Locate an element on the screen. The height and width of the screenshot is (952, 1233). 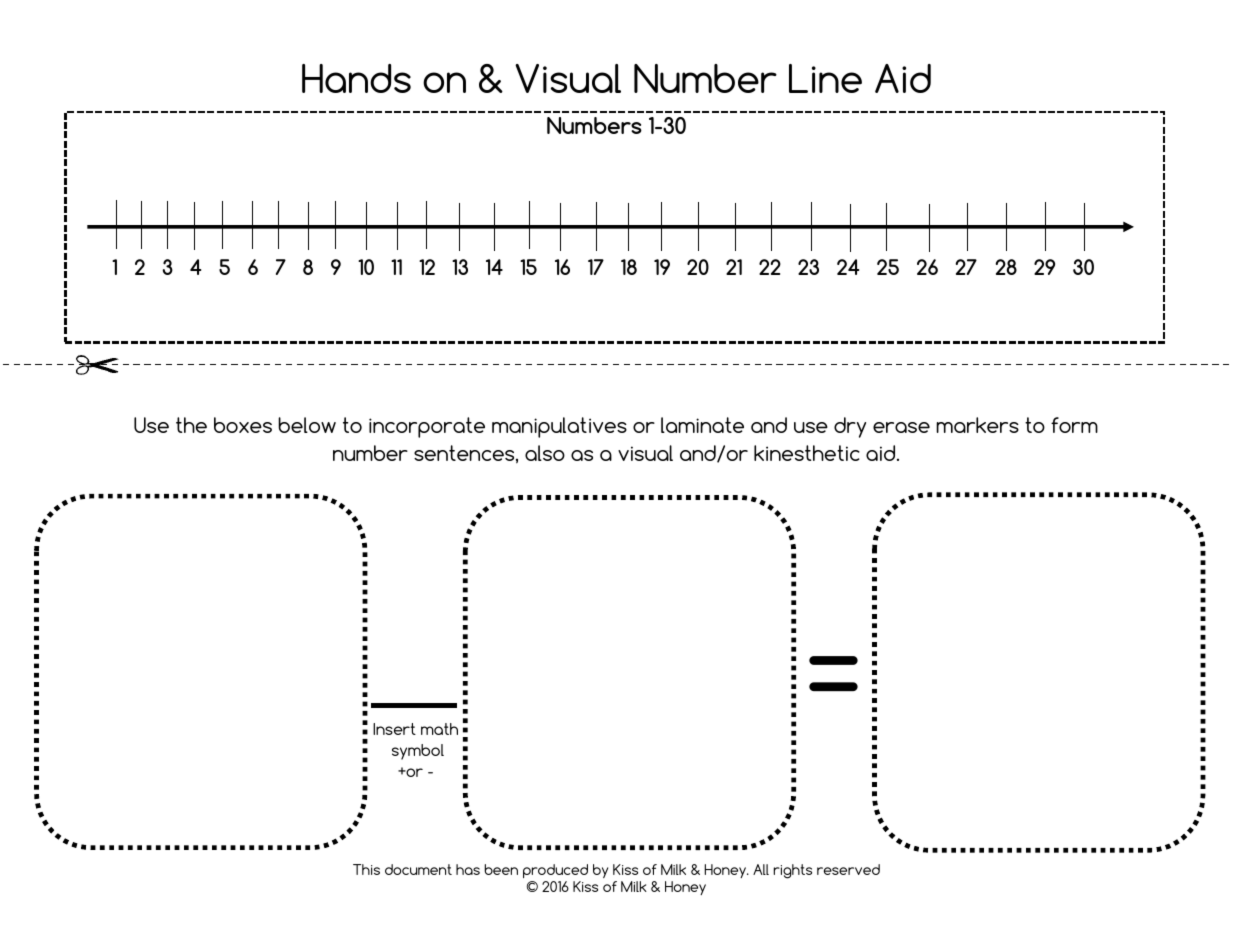
All is located at coordinates (761, 869).
